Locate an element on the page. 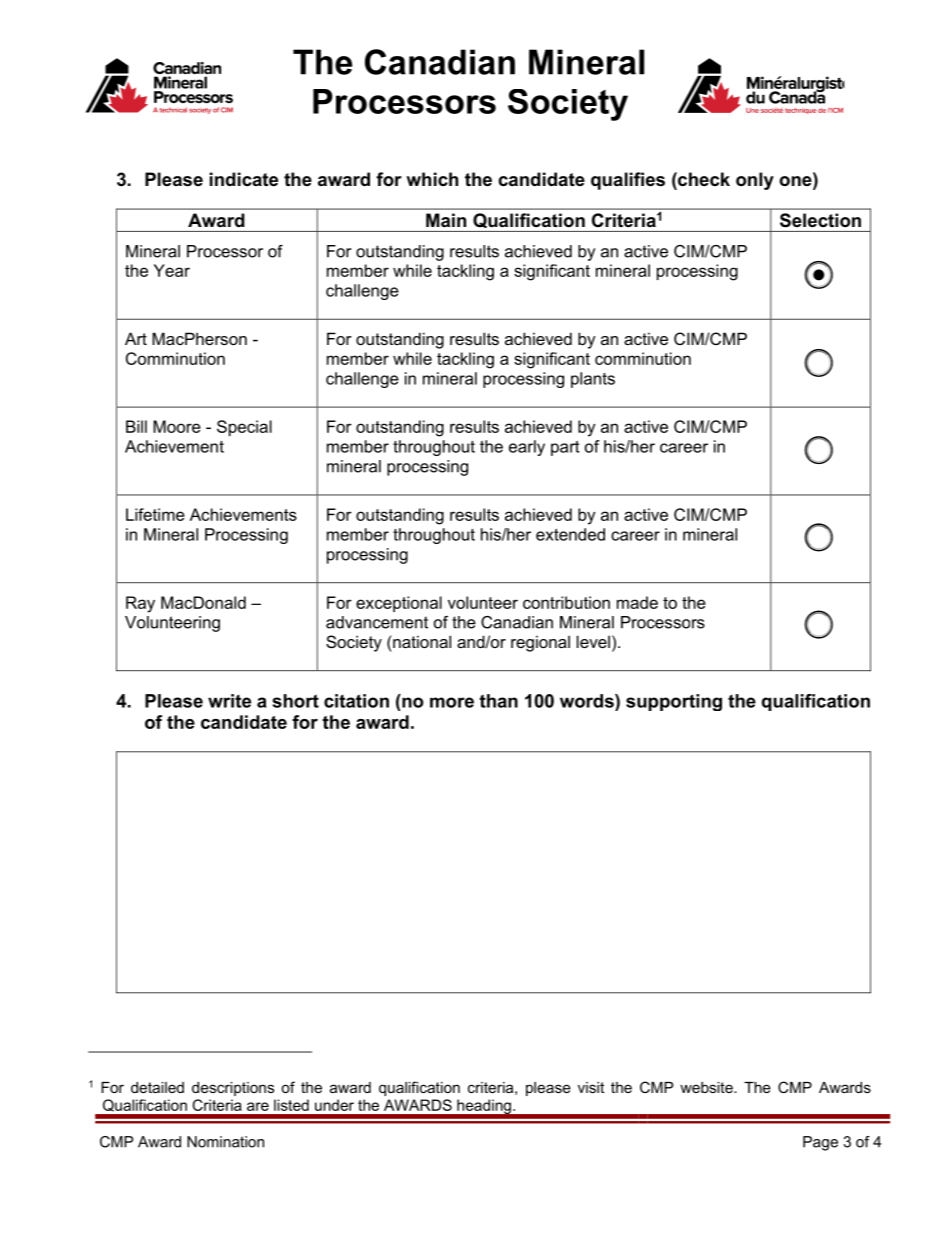 The height and width of the image is (1233, 952). indicate is located at coordinates (244, 179).
